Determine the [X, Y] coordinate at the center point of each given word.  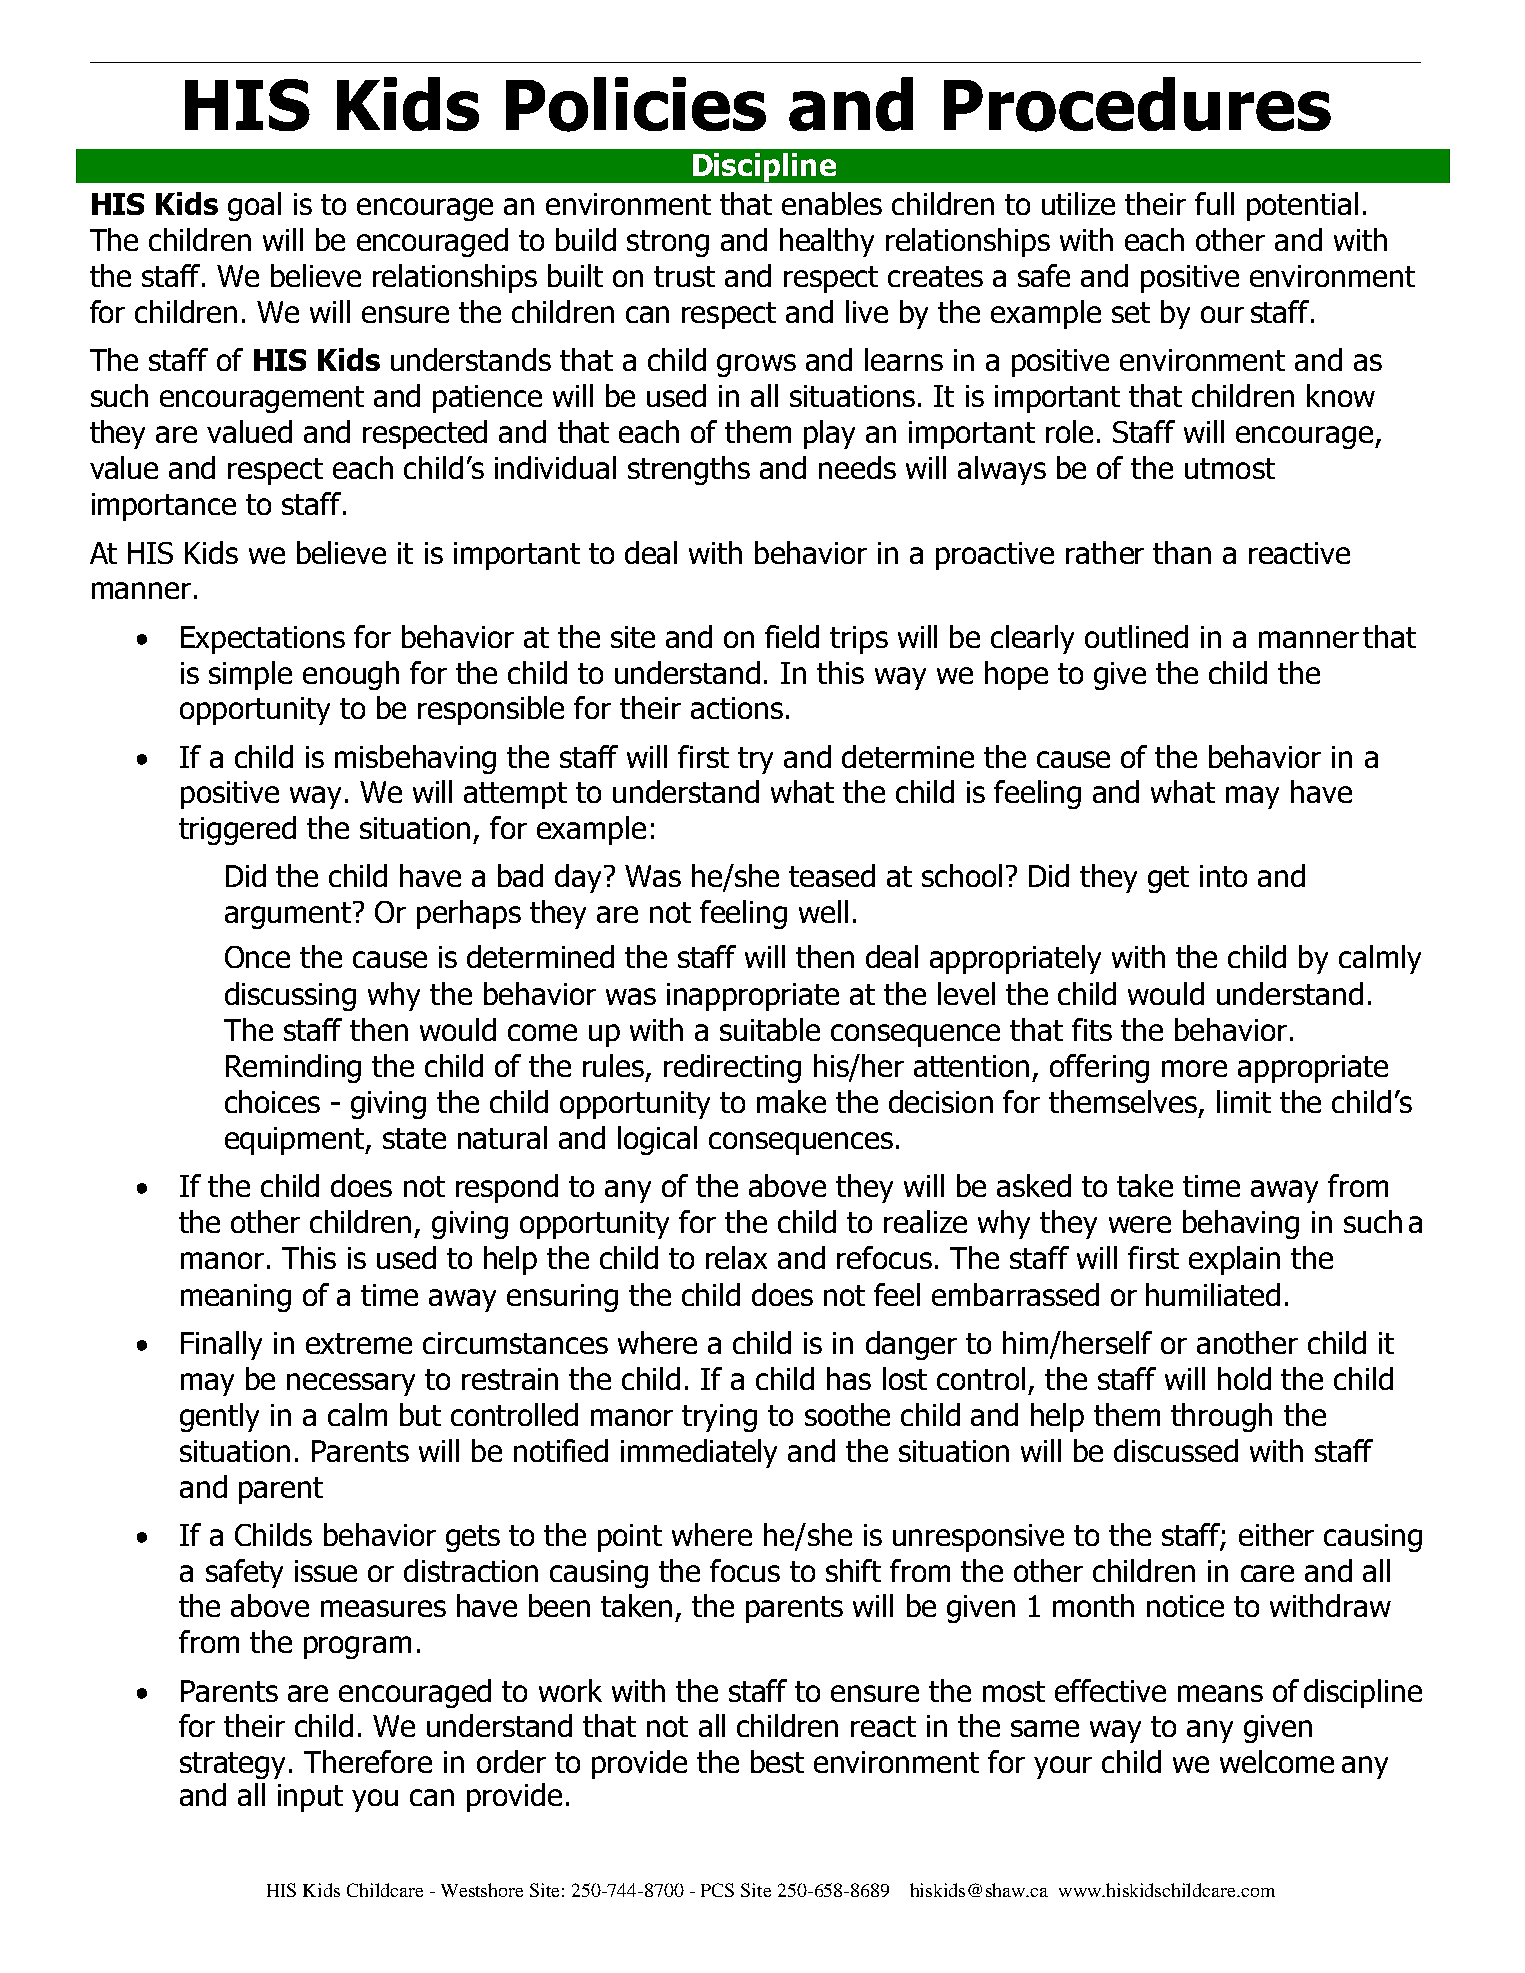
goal [254, 206]
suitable [770, 1029]
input [310, 1798]
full [1214, 203]
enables [832, 203]
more [1194, 1068]
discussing [290, 996]
